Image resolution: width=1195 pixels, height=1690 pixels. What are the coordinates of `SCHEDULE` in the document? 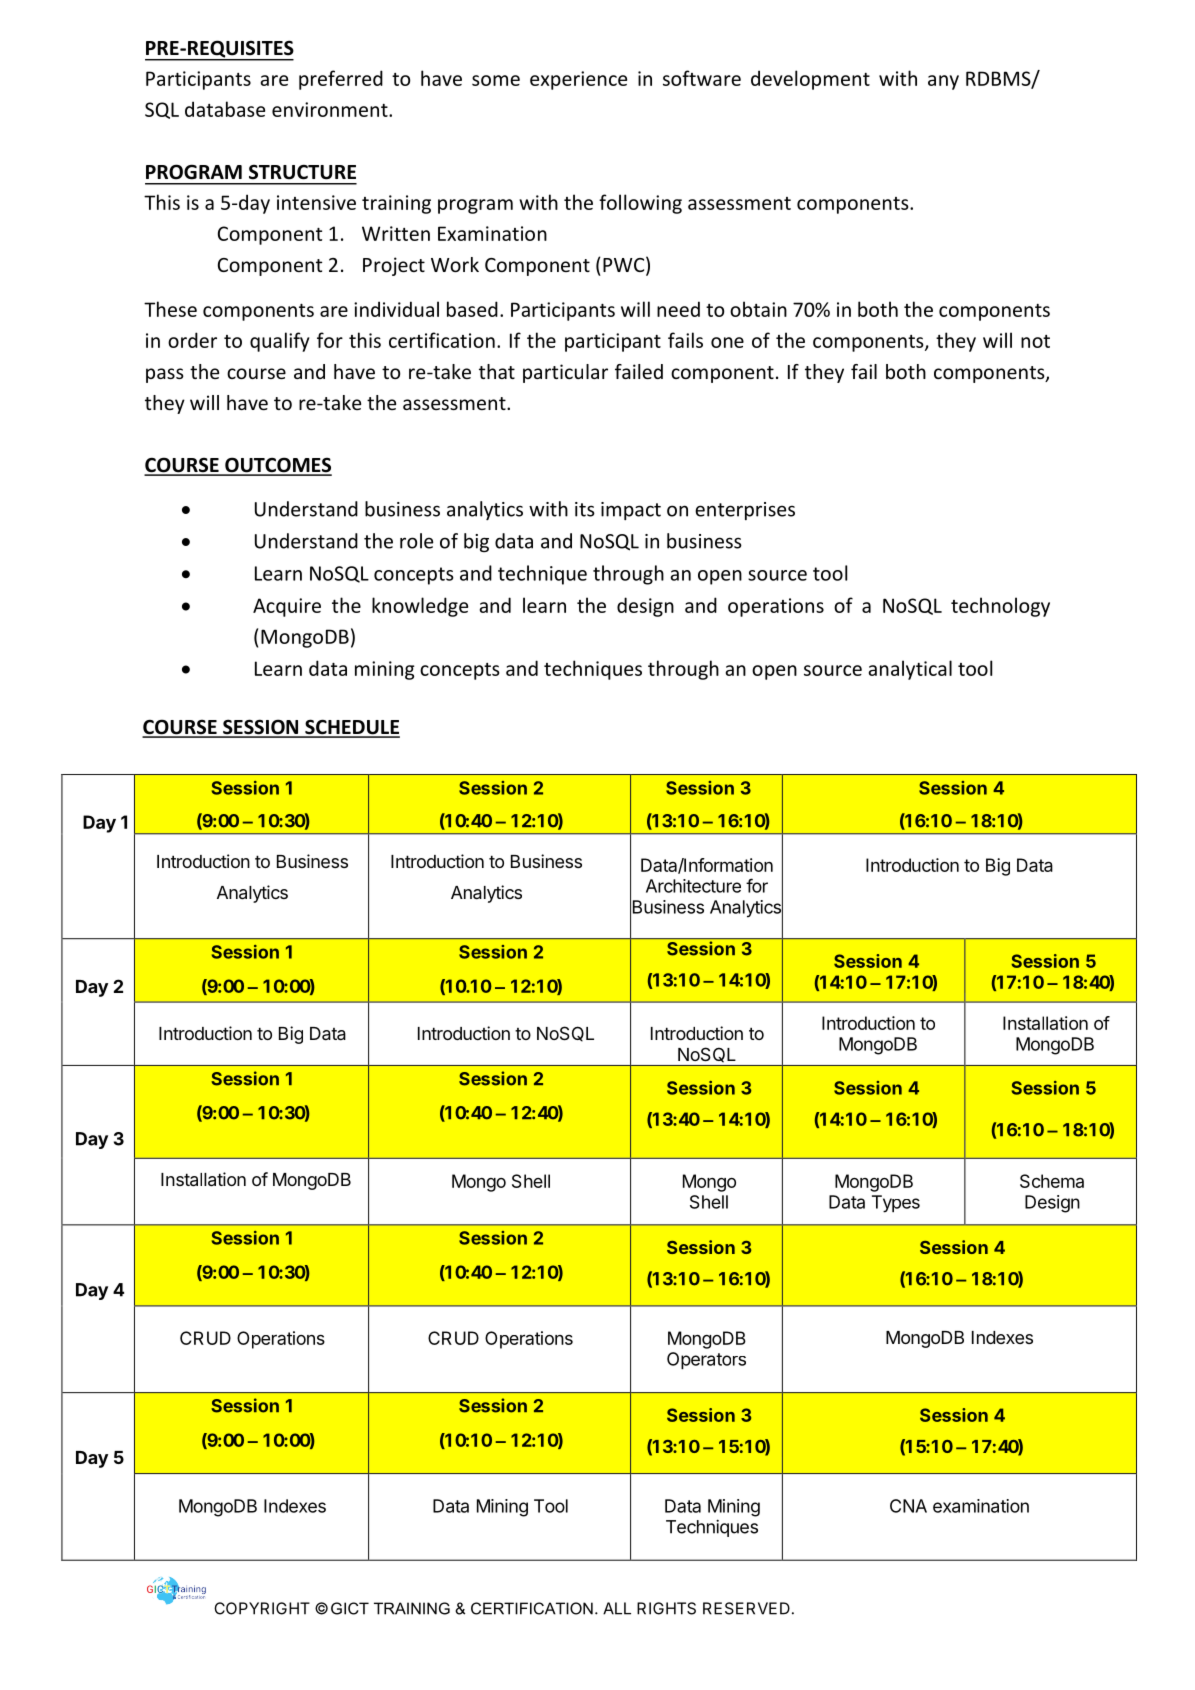 It's located at (351, 728).
